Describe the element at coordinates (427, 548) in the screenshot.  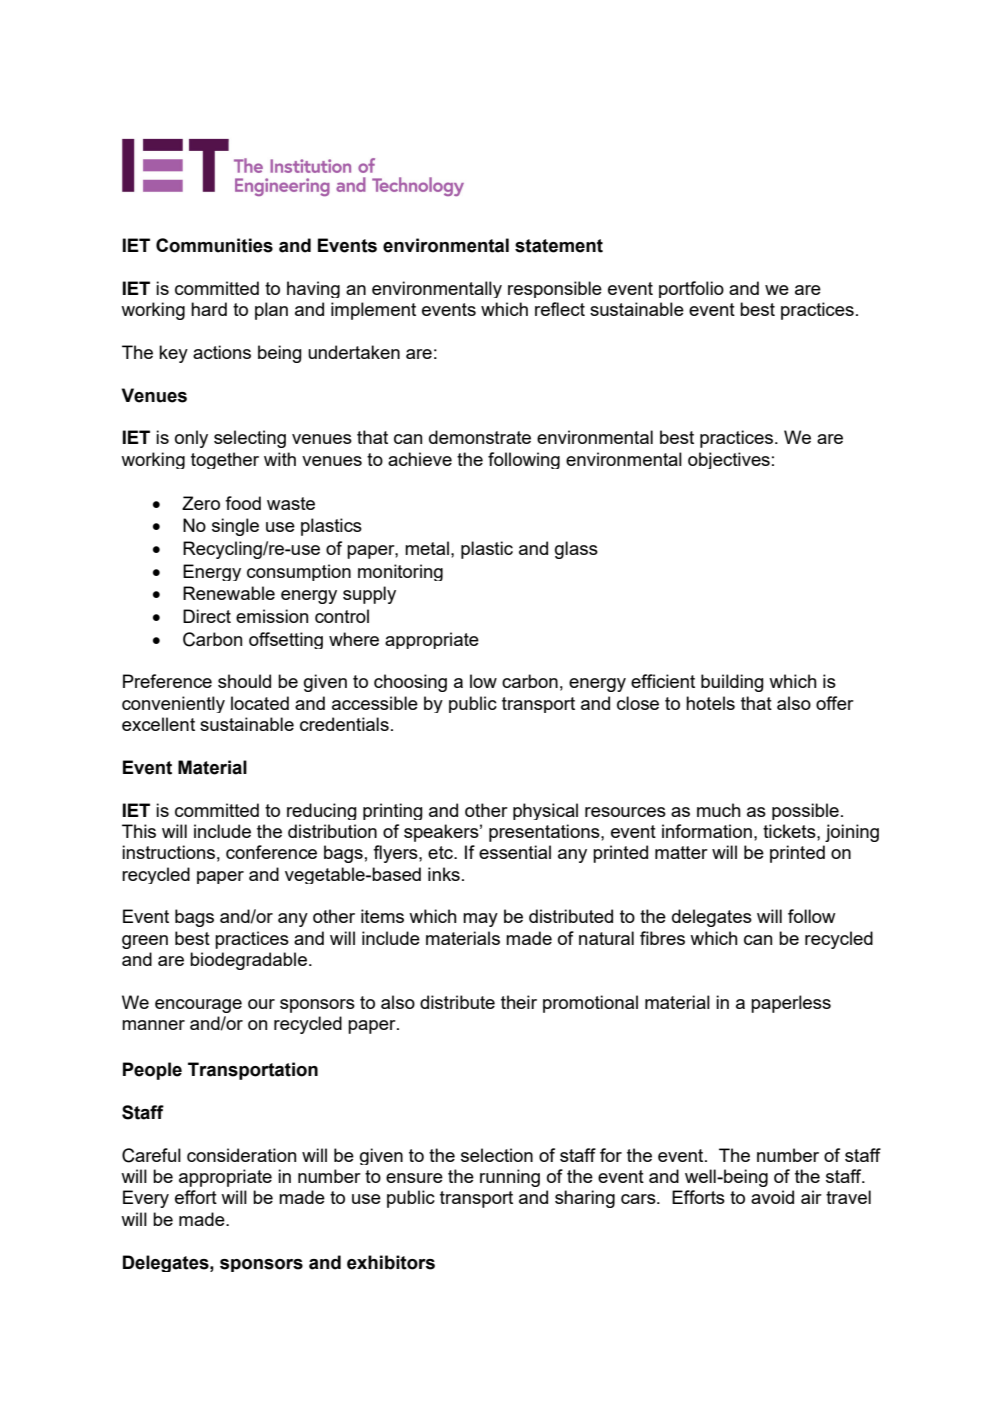
I see `metal` at that location.
